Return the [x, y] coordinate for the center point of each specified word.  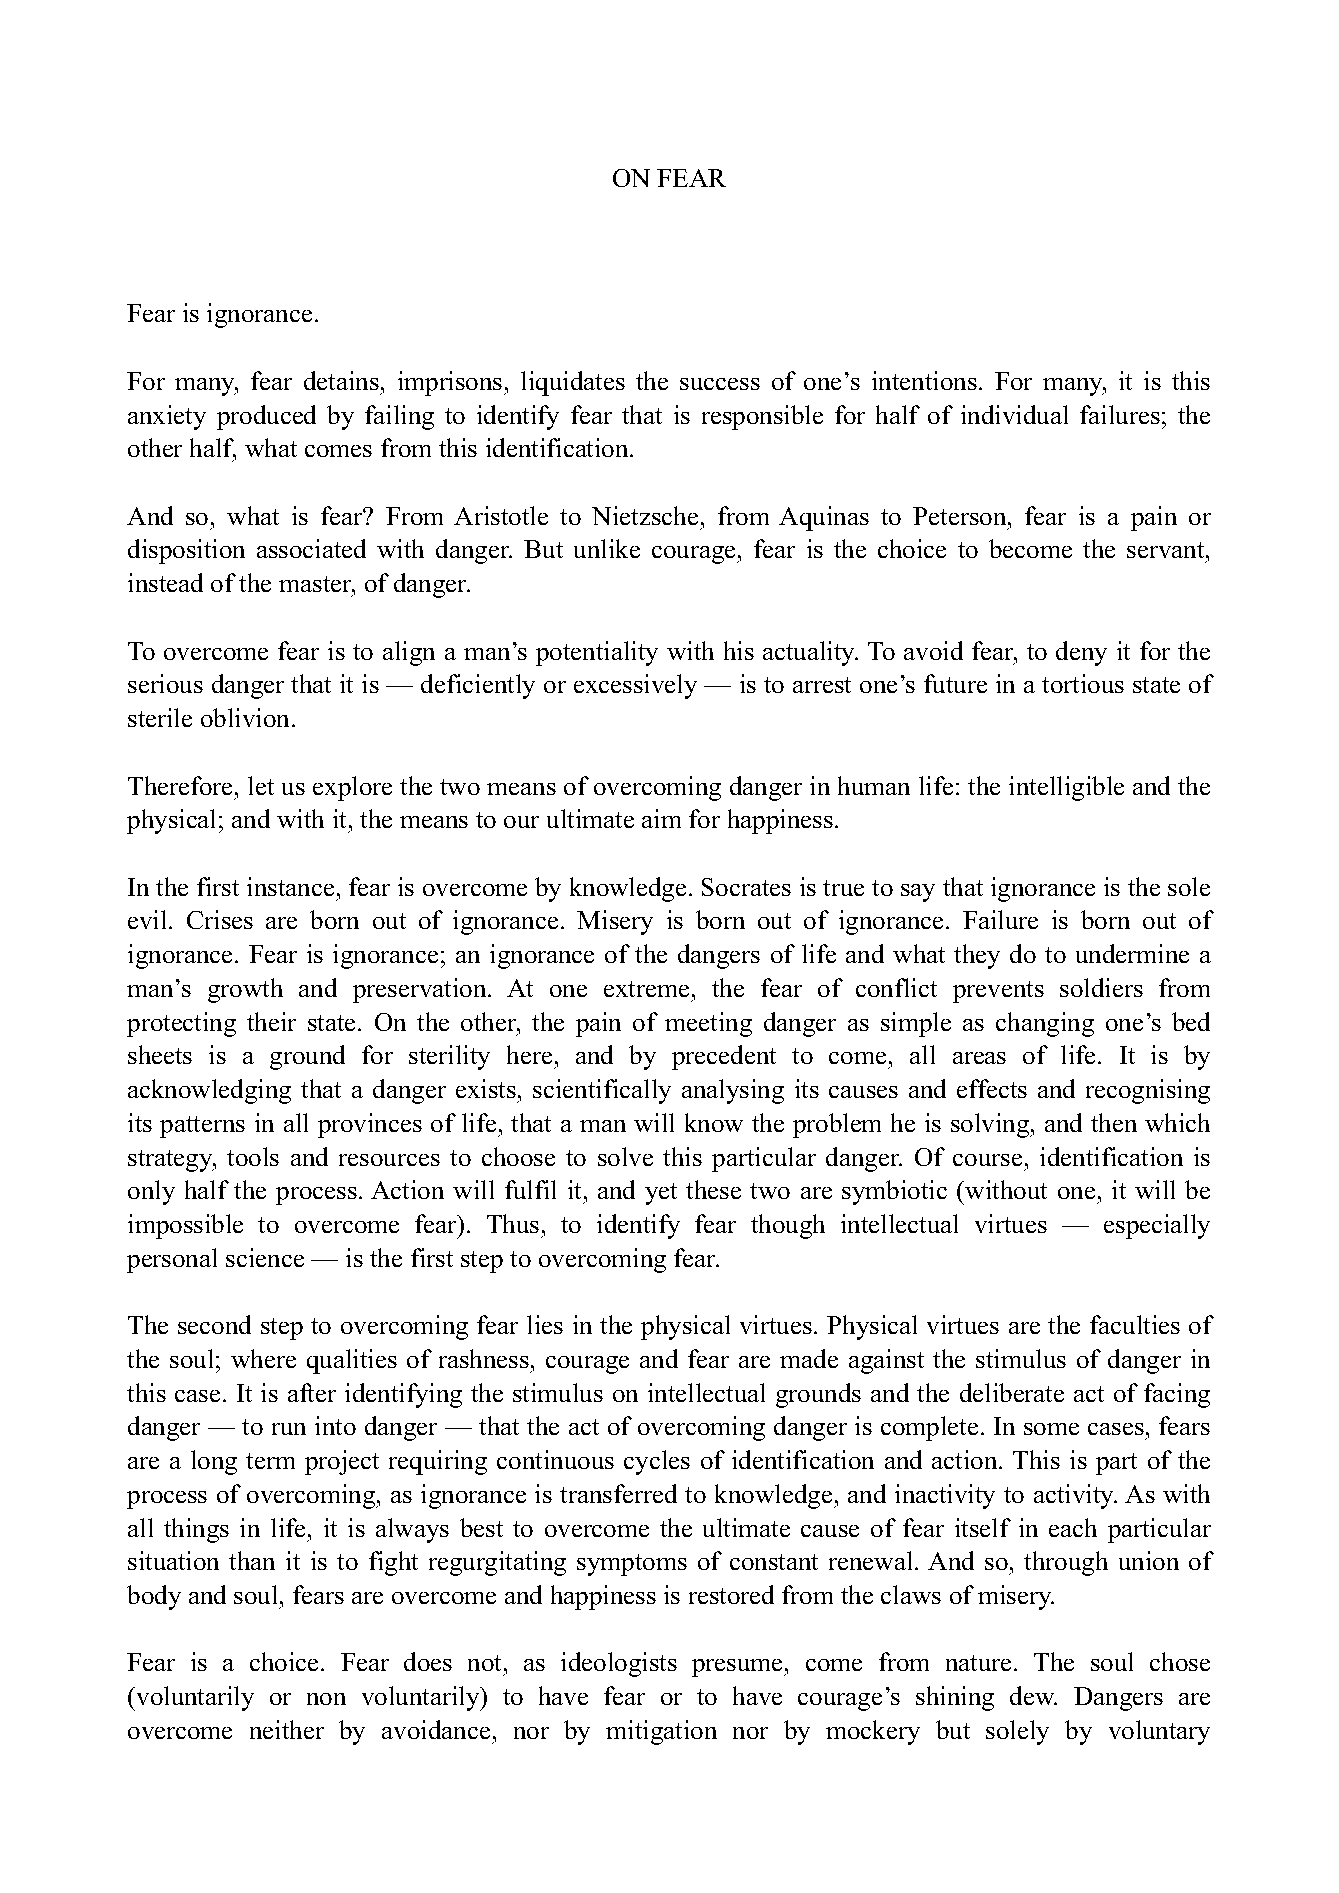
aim [661, 818]
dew [1033, 1695]
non [326, 1699]
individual [1014, 414]
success [720, 384]
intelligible [1066, 788]
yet [661, 1194]
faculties [1135, 1324]
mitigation [661, 1732]
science [265, 1257]
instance [290, 886]
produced [266, 417]
